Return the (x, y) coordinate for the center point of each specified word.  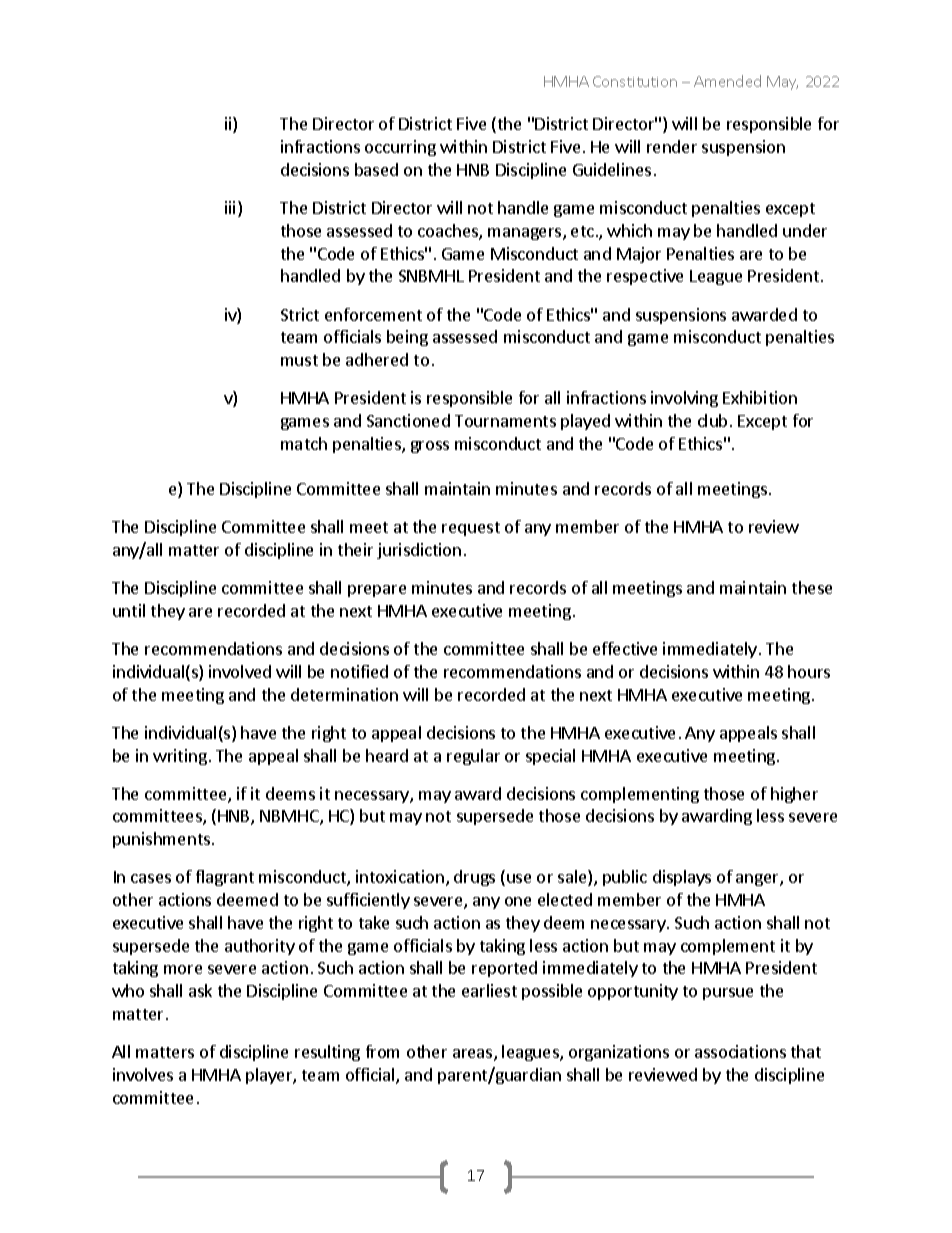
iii (230, 207)
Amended (727, 81)
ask (200, 990)
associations (740, 1051)
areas (474, 1055)
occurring (400, 148)
